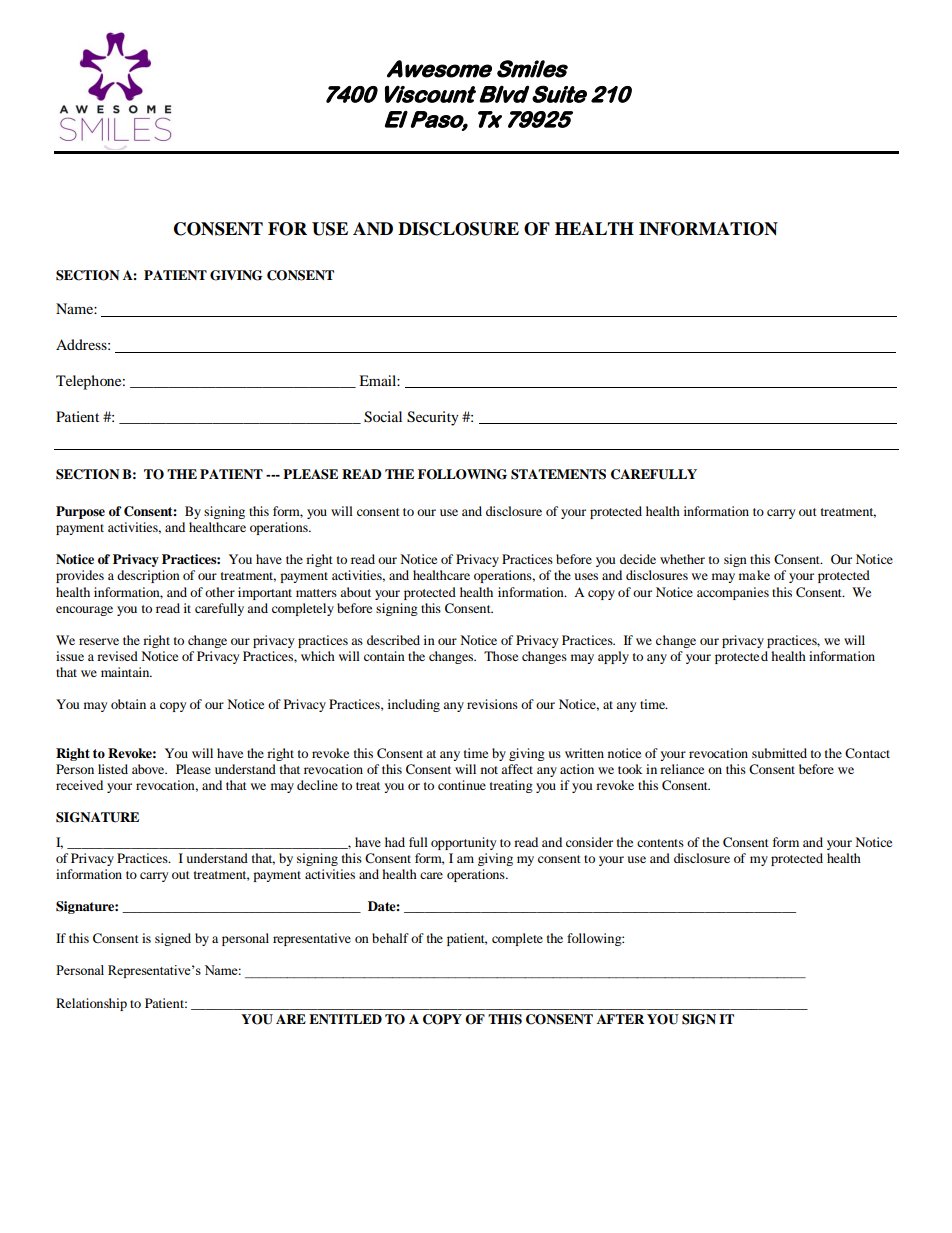  Describe the element at coordinates (660, 843) in the page. I see `contents` at that location.
